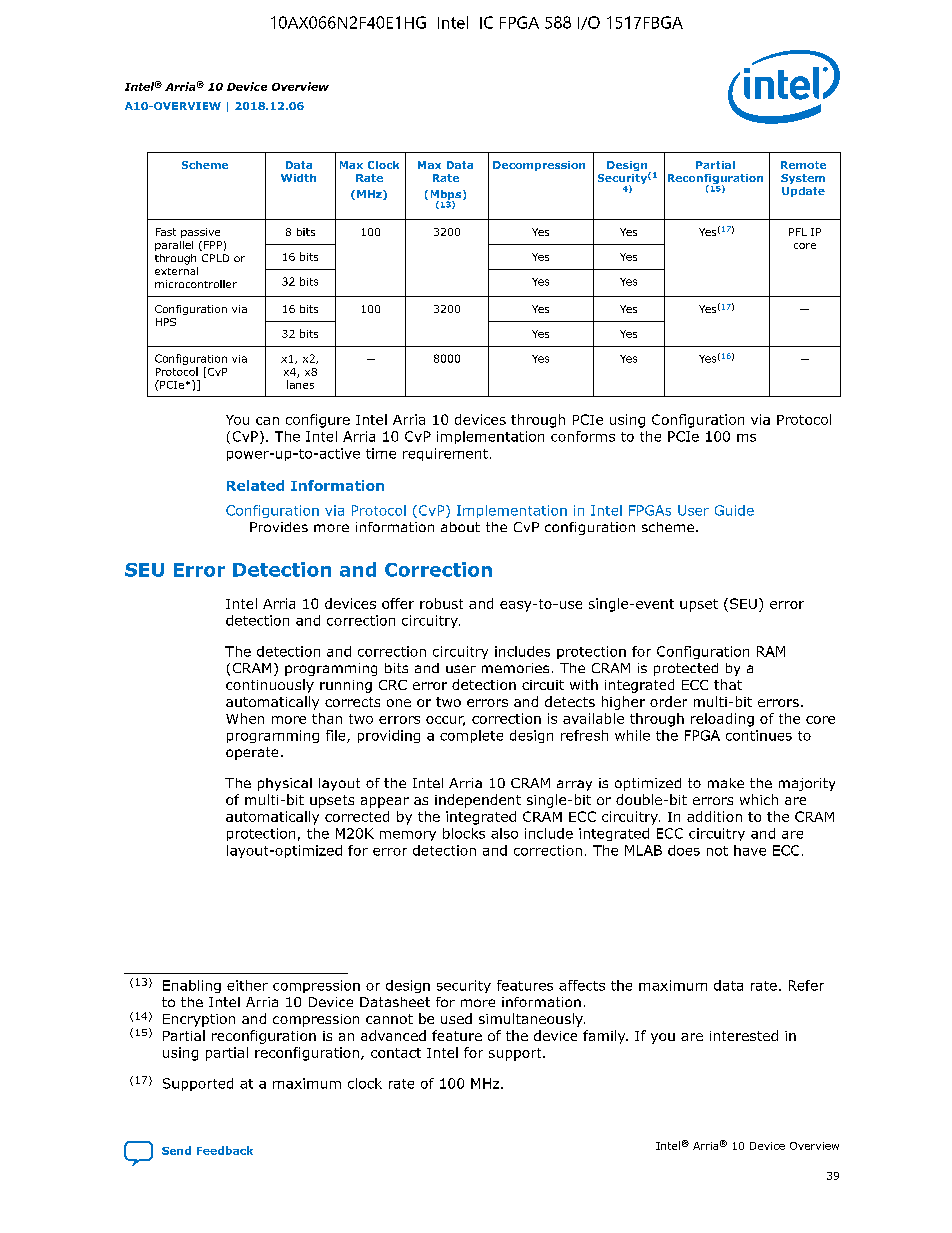  Describe the element at coordinates (803, 192) in the screenshot. I see `Update` at that location.
